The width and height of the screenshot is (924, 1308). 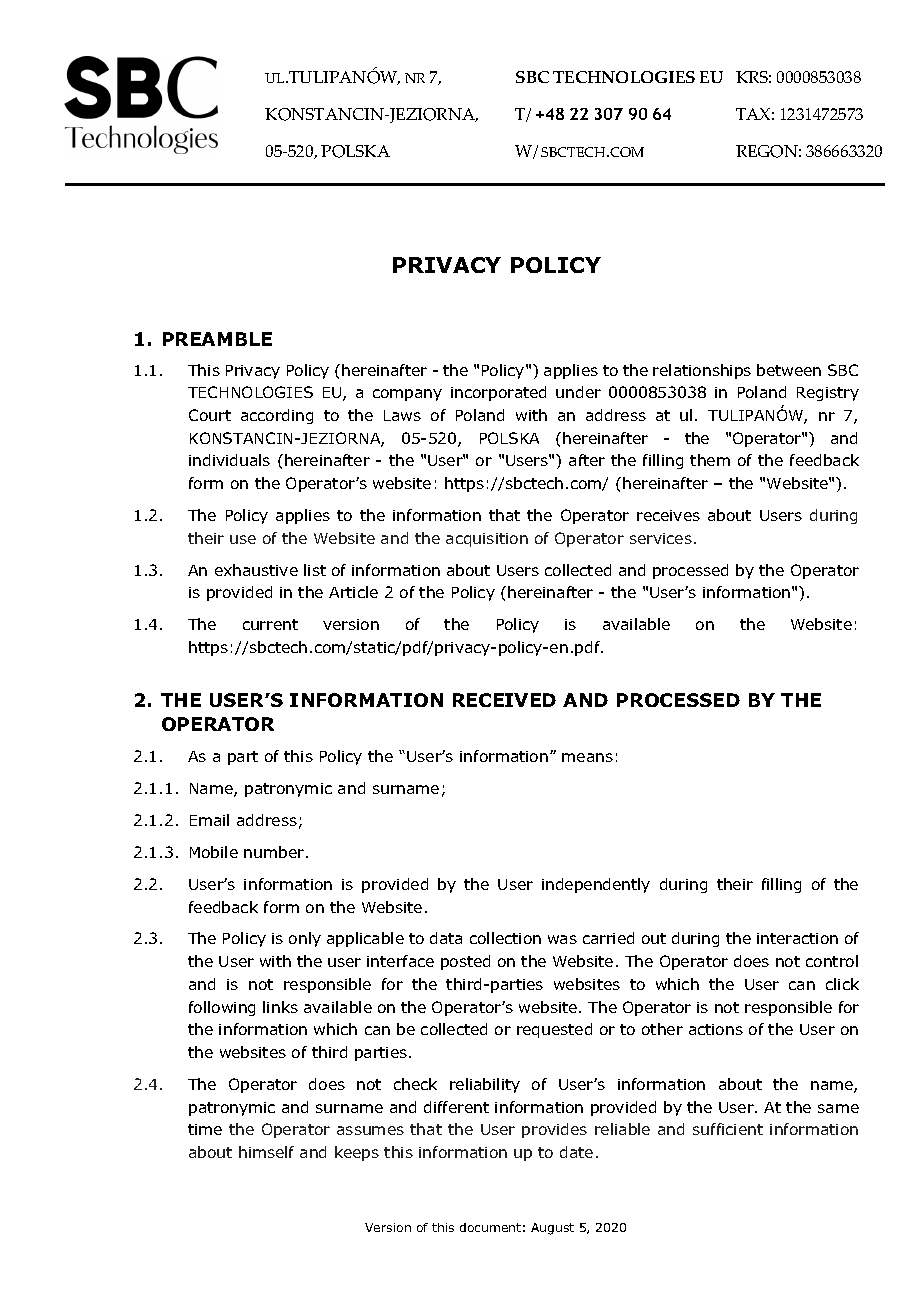 I want to click on between, so click(x=789, y=370).
